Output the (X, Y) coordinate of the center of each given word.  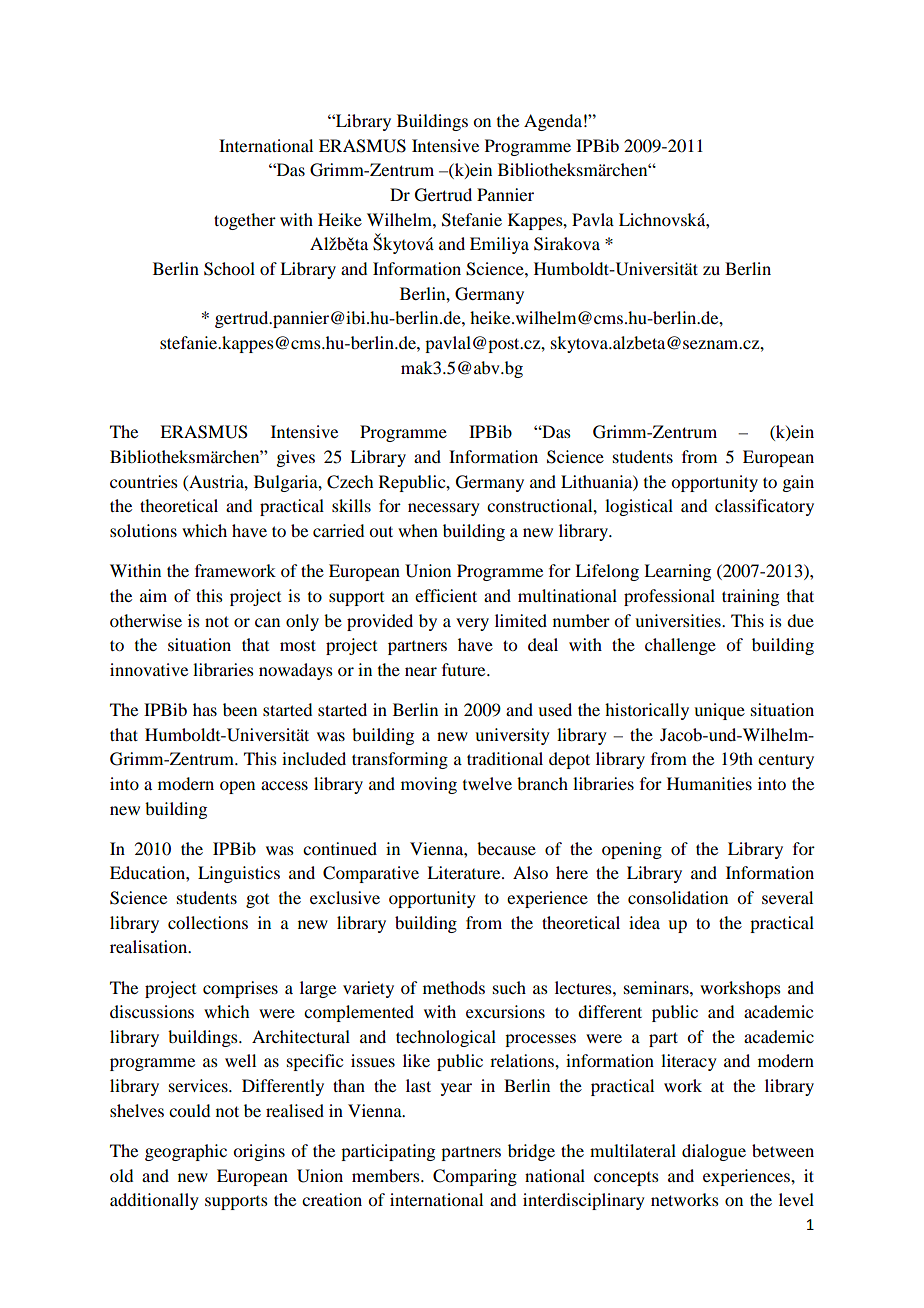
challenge (680, 646)
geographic (186, 1152)
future (465, 669)
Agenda (553, 122)
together (245, 221)
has (205, 709)
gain (798, 483)
